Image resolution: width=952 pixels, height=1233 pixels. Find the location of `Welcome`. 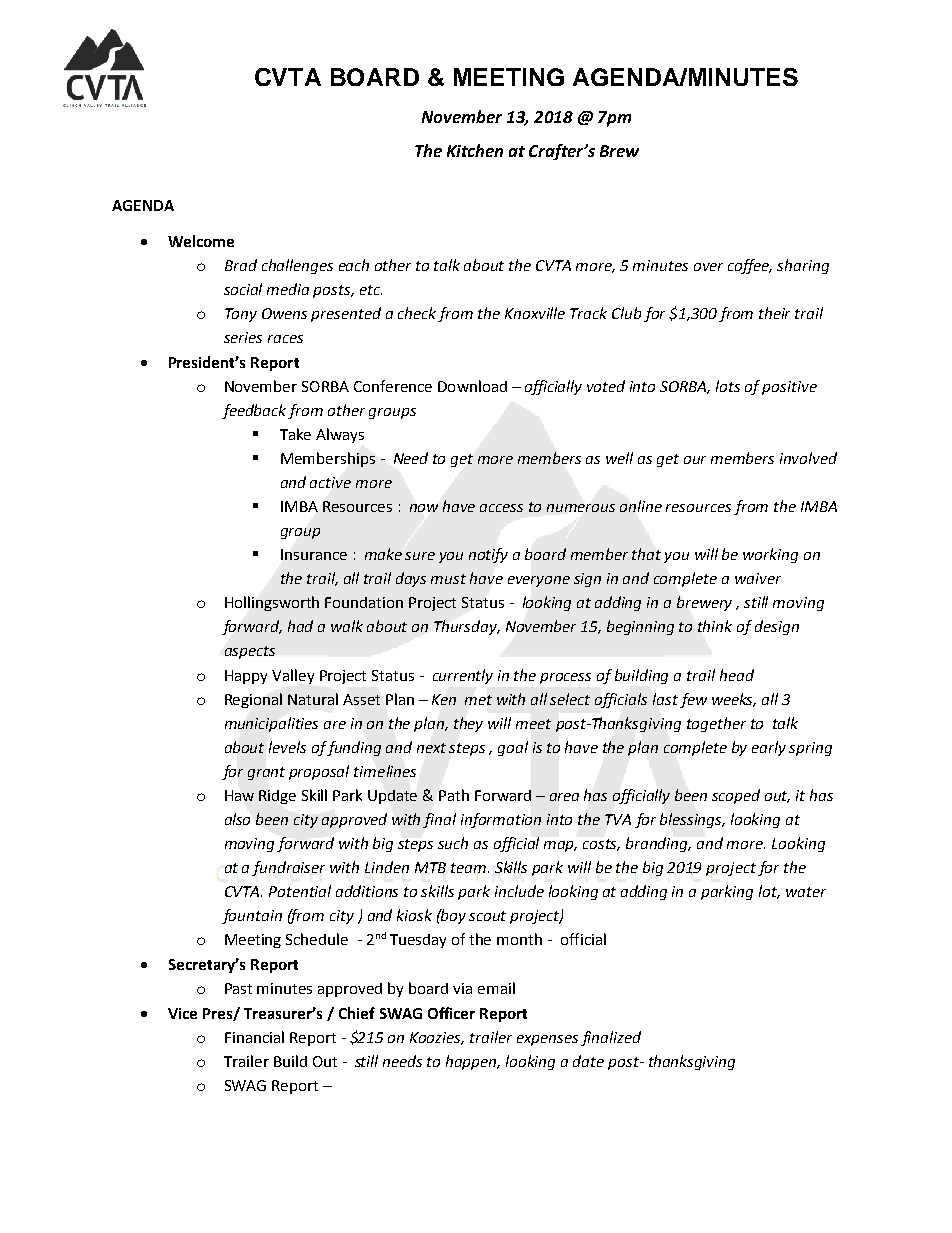

Welcome is located at coordinates (201, 241).
